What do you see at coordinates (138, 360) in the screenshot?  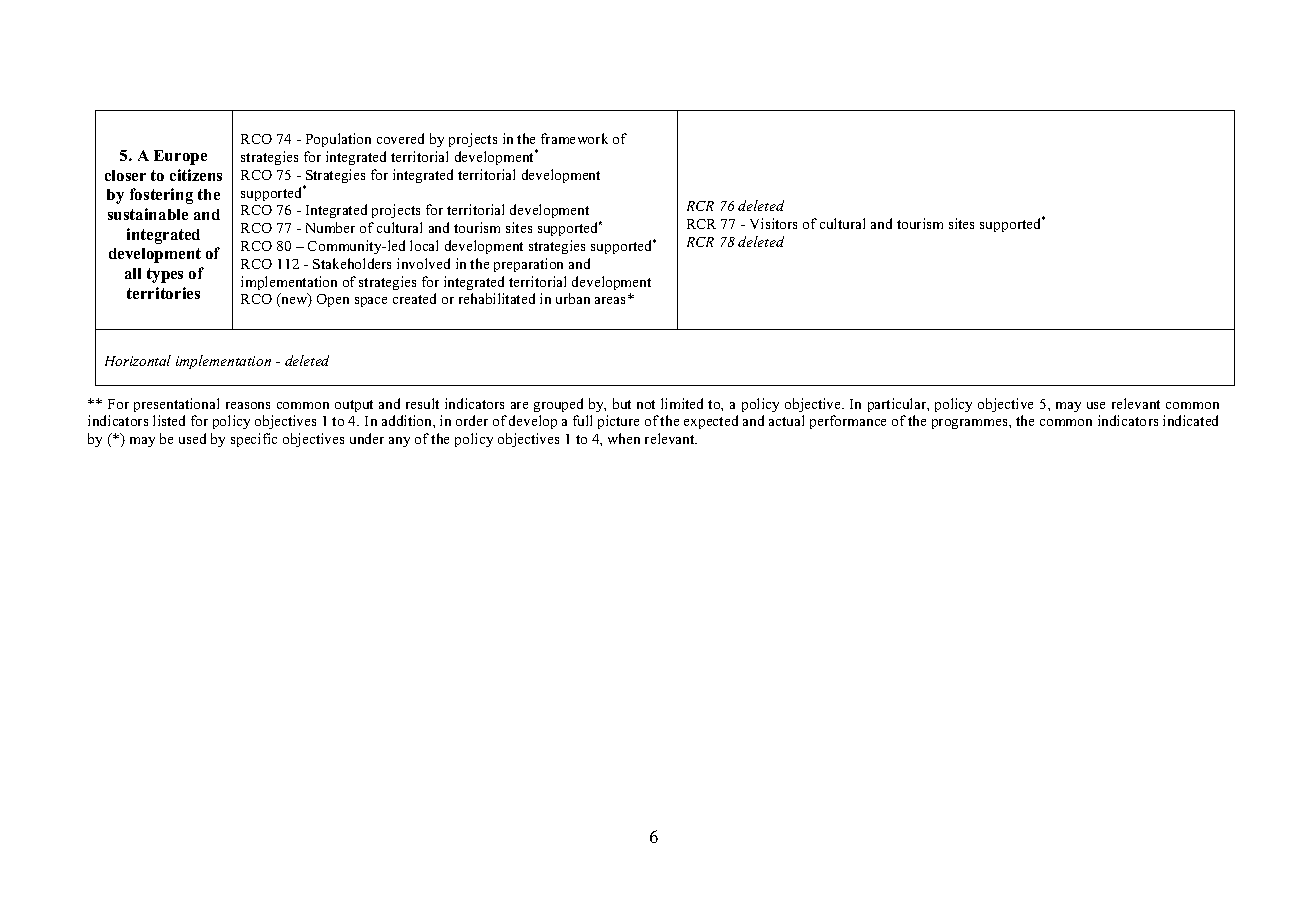 I see `Horizontal` at bounding box center [138, 360].
